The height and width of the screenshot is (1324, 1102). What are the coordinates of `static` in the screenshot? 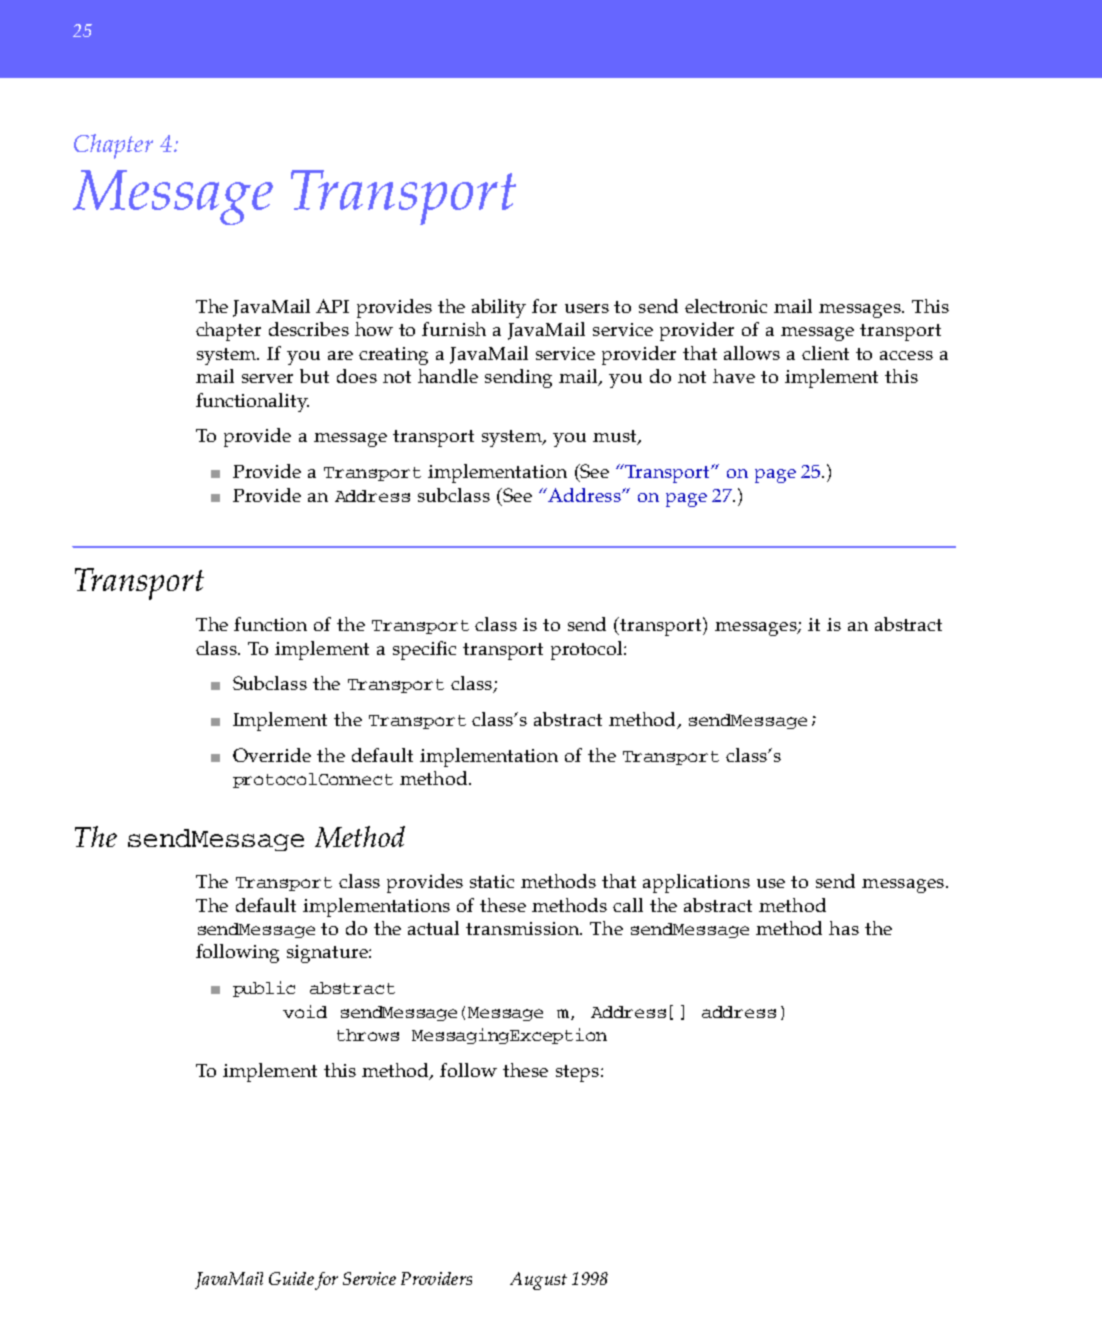 It's located at (492, 881).
